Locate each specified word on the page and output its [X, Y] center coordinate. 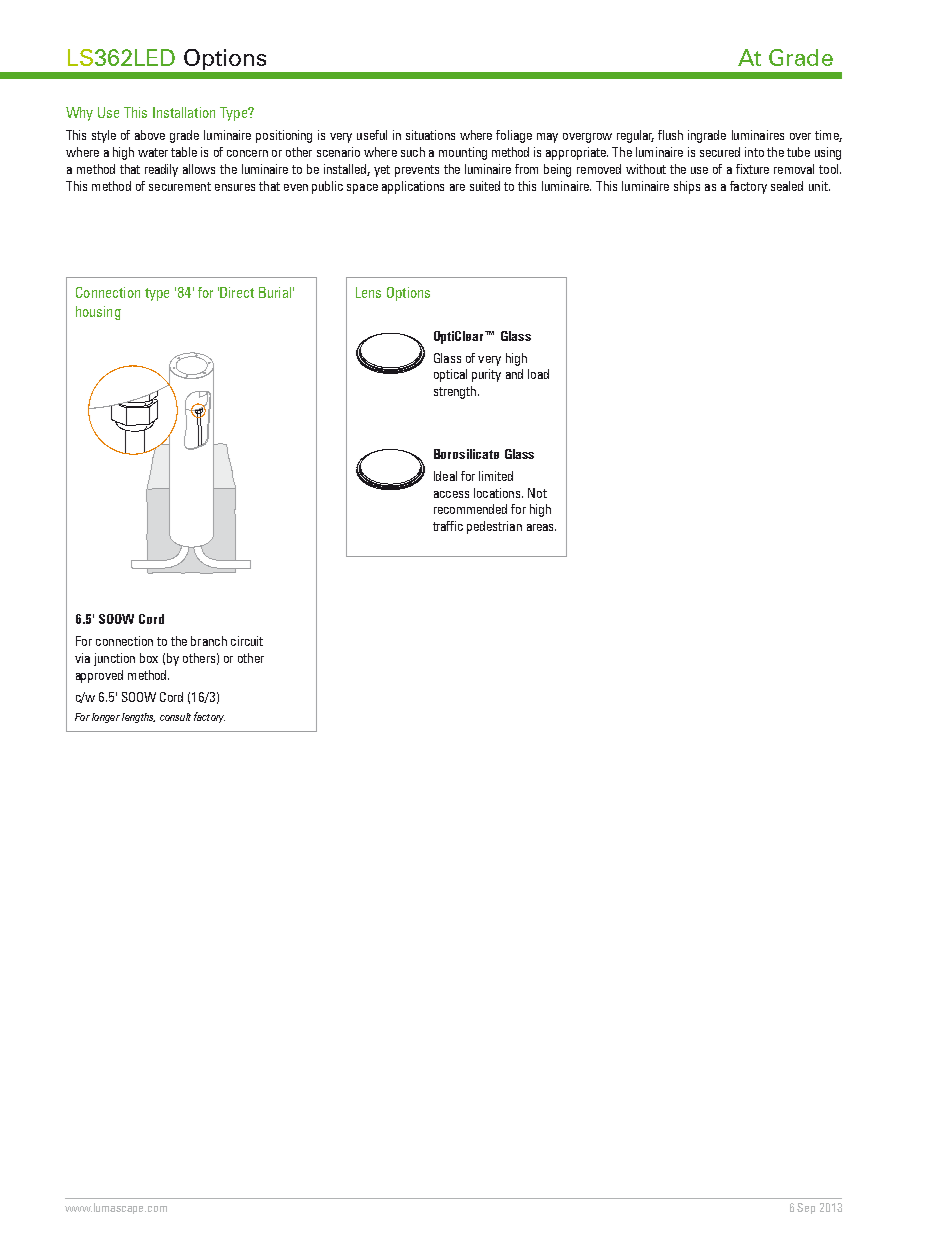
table [184, 152]
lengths [138, 718]
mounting [463, 153]
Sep [806, 1208]
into [754, 152]
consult [175, 717]
